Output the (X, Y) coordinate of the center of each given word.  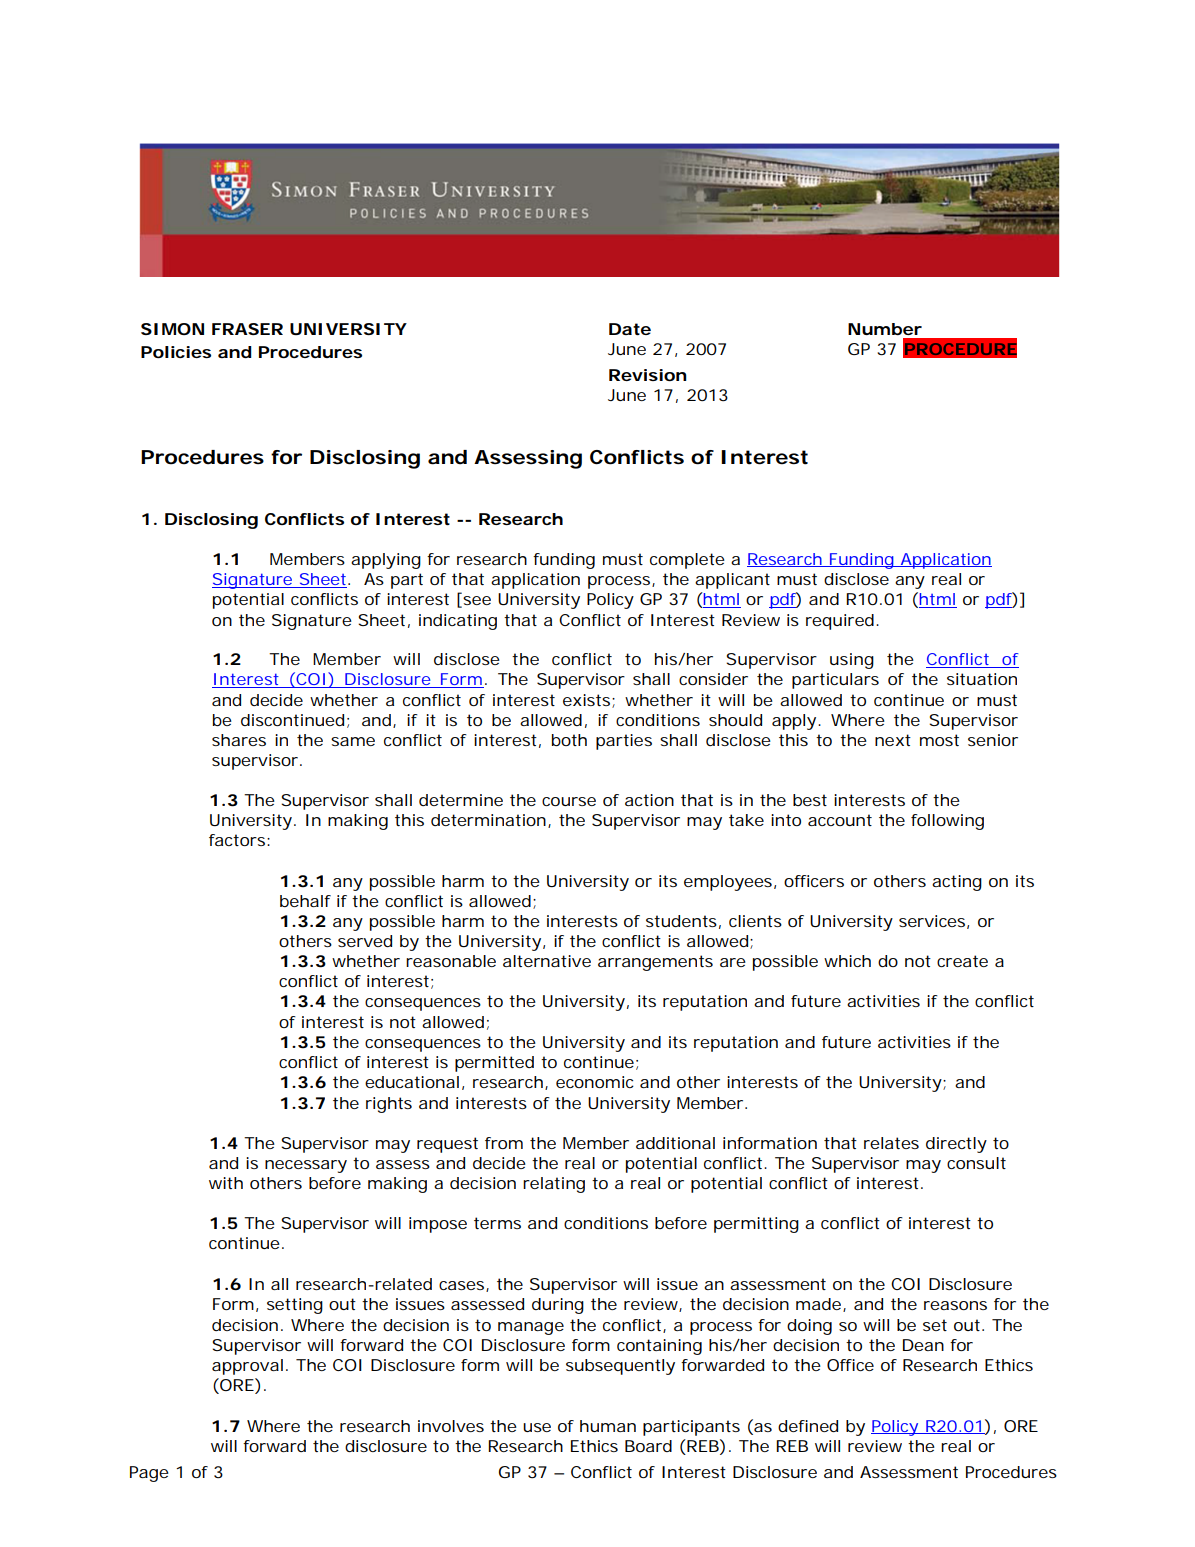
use (537, 1427)
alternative (547, 961)
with (226, 1183)
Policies (176, 352)
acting (957, 883)
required (840, 622)
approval (247, 1367)
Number (885, 329)
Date (630, 329)
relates (891, 1143)
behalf (305, 901)
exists (588, 701)
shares (239, 740)
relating (554, 1185)
